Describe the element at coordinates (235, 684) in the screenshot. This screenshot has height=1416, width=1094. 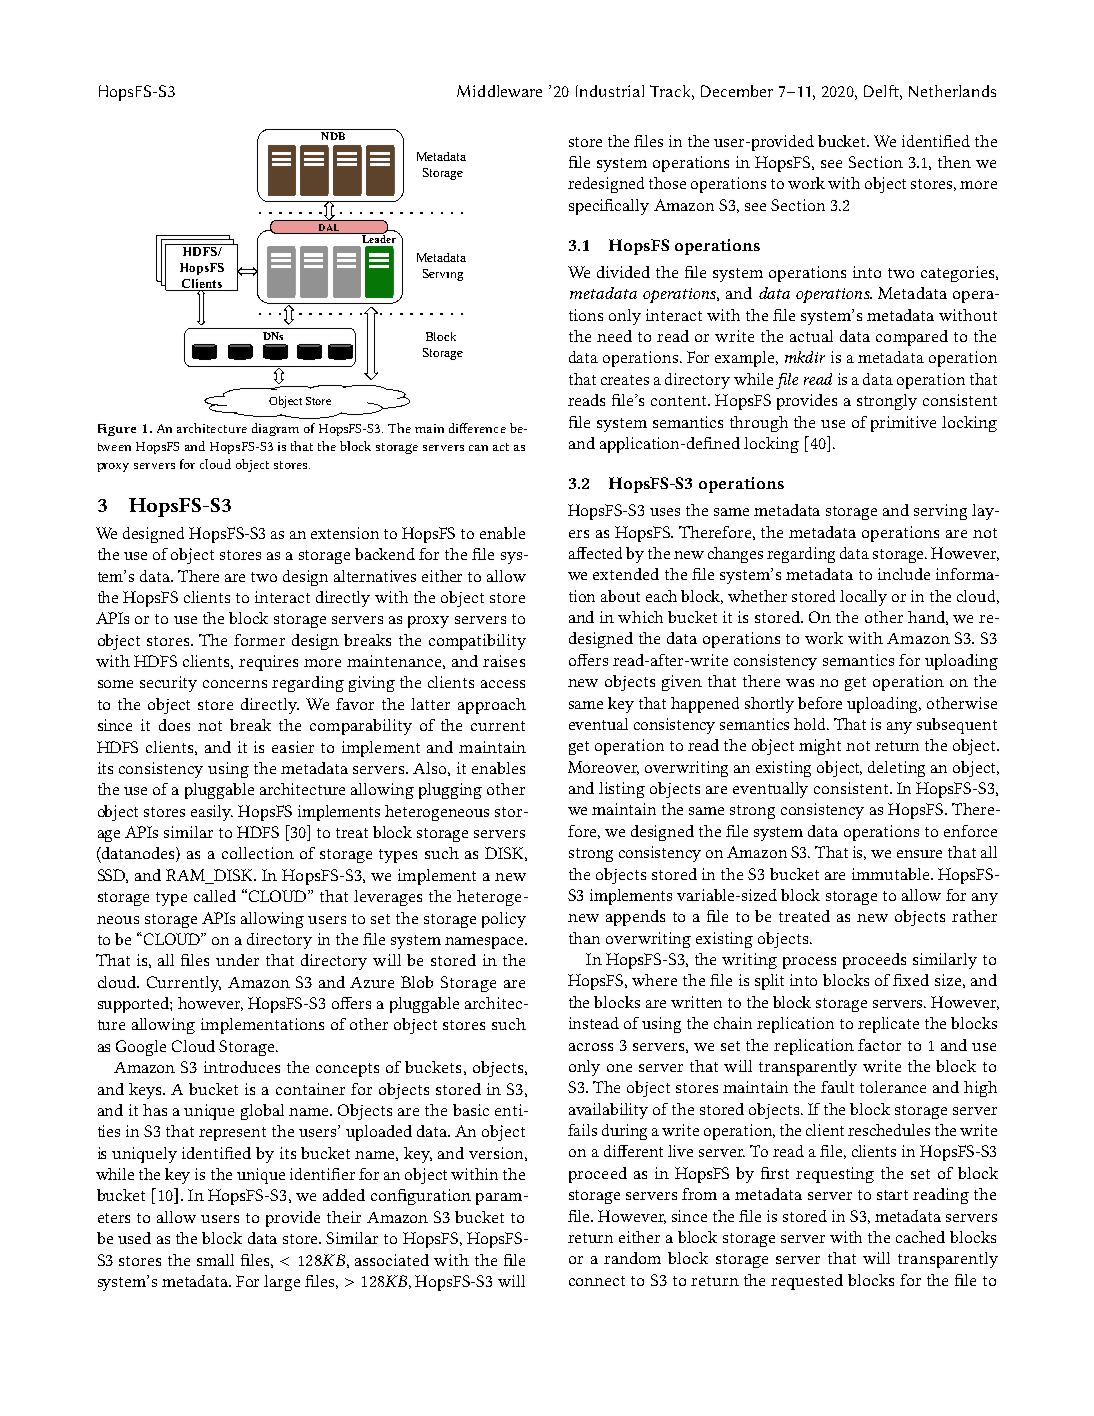
I see `concerns` at that location.
